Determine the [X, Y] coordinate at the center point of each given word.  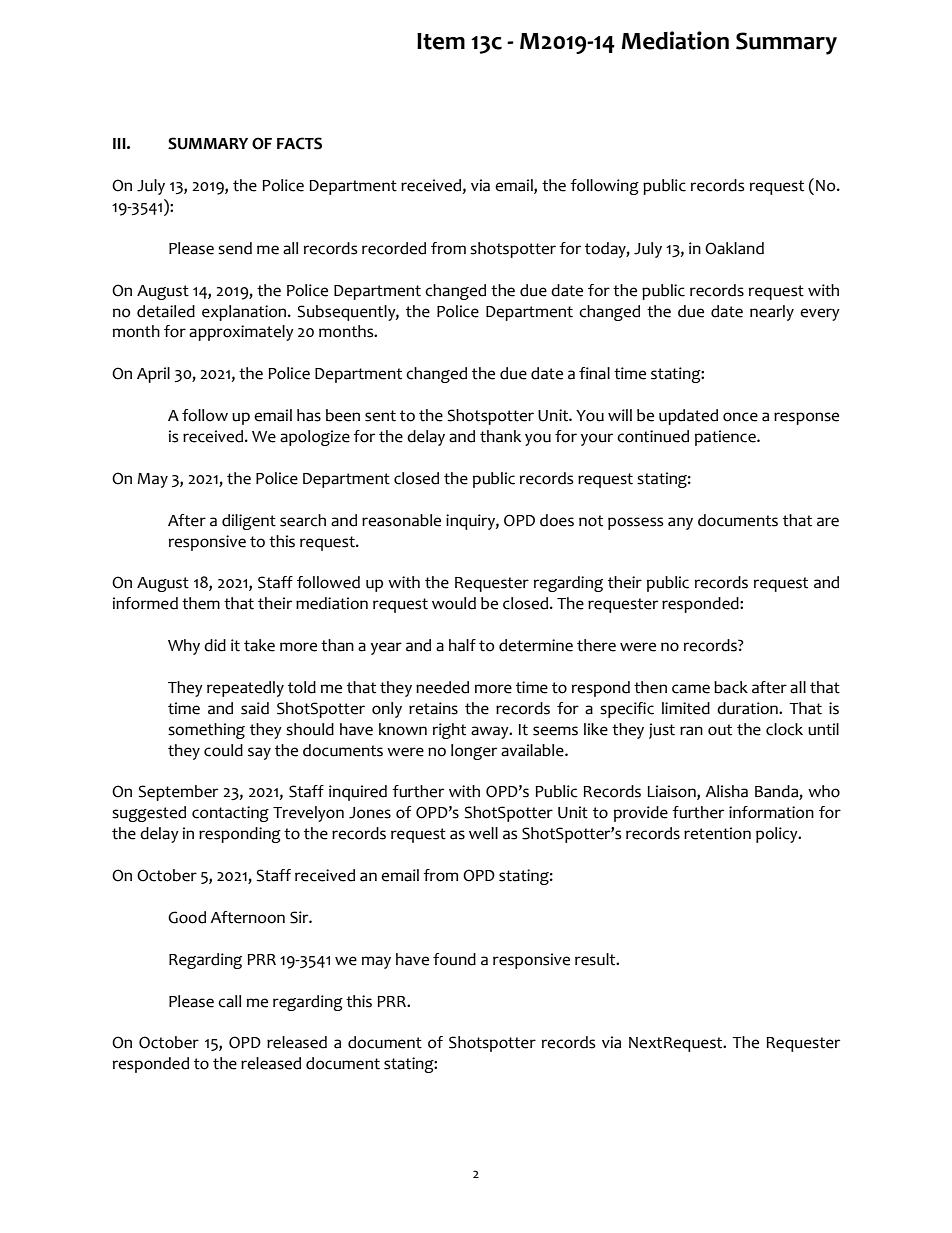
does [557, 520]
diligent [249, 522]
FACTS [299, 143]
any [680, 523]
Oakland [734, 248]
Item [441, 41]
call [229, 1001]
